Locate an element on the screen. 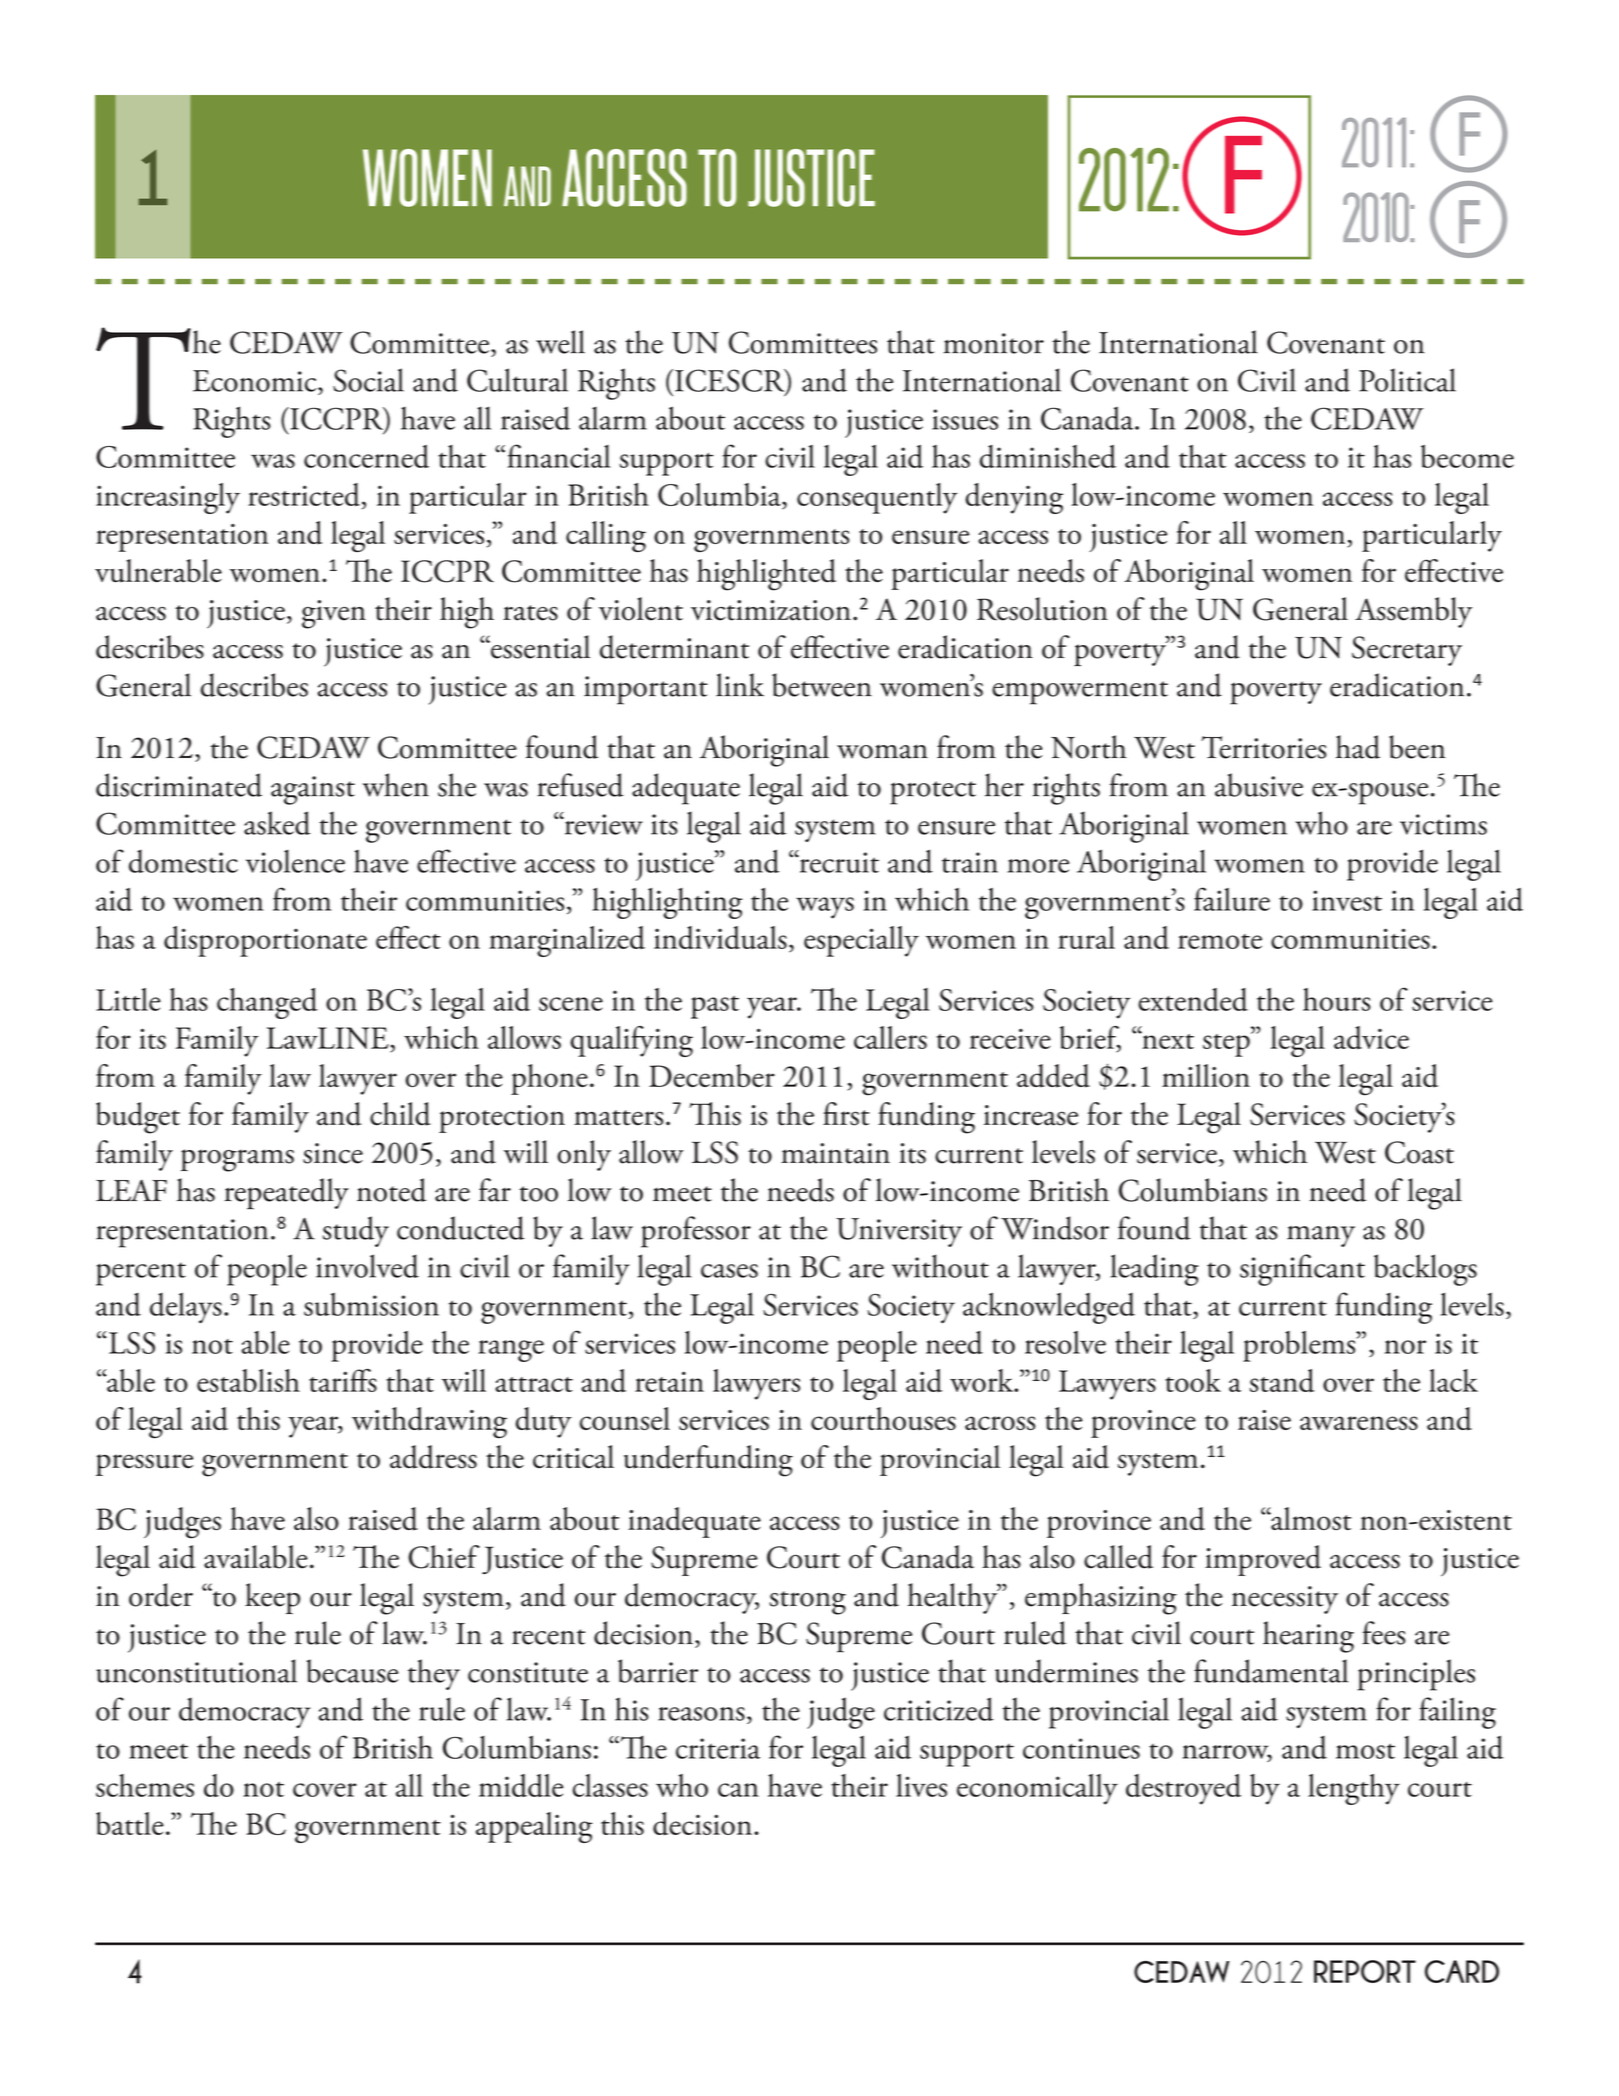 Image resolution: width=1619 pixels, height=2096 pixels. million is located at coordinates (1206, 1075).
